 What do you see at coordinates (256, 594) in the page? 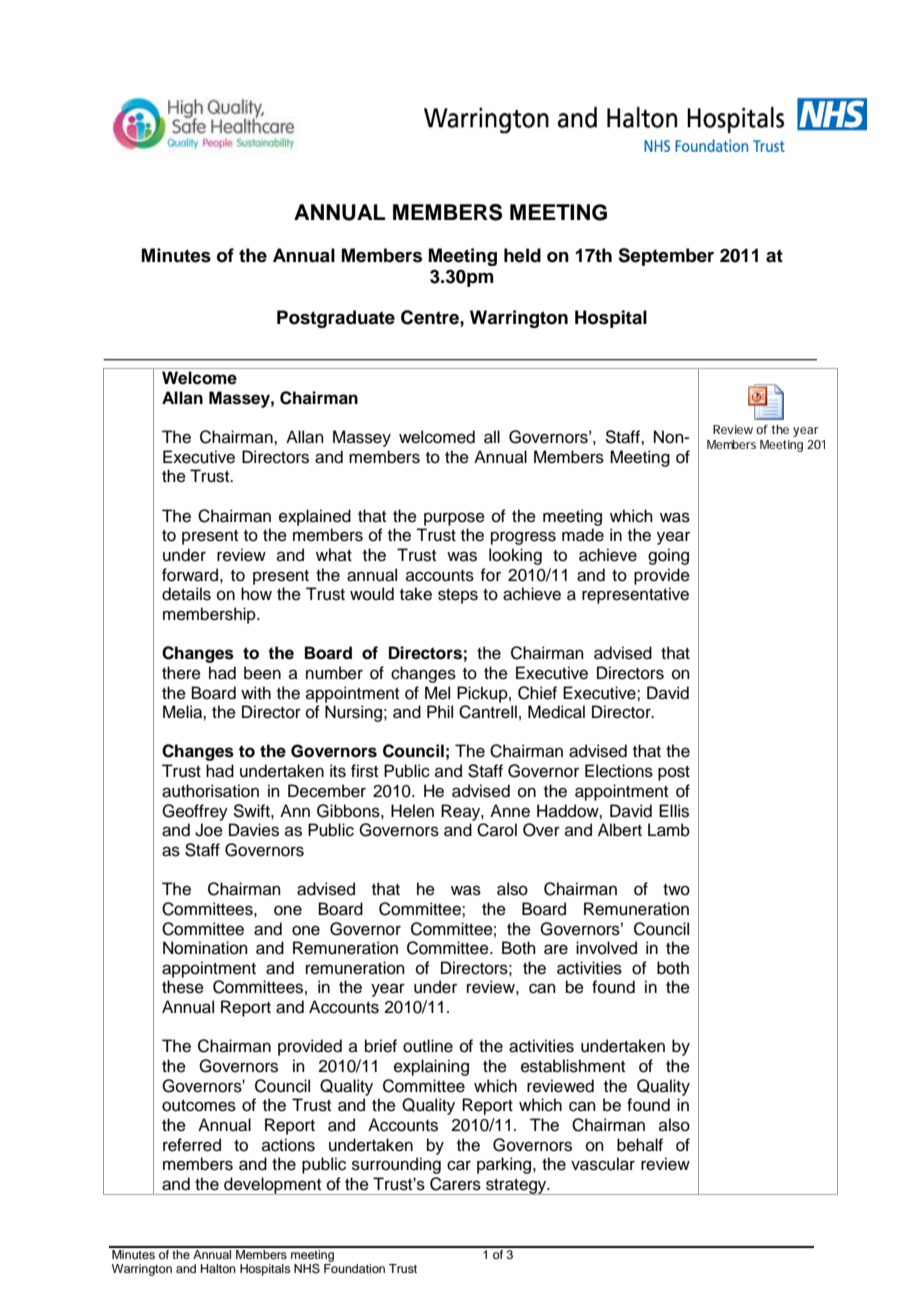
I see `how` at bounding box center [256, 594].
